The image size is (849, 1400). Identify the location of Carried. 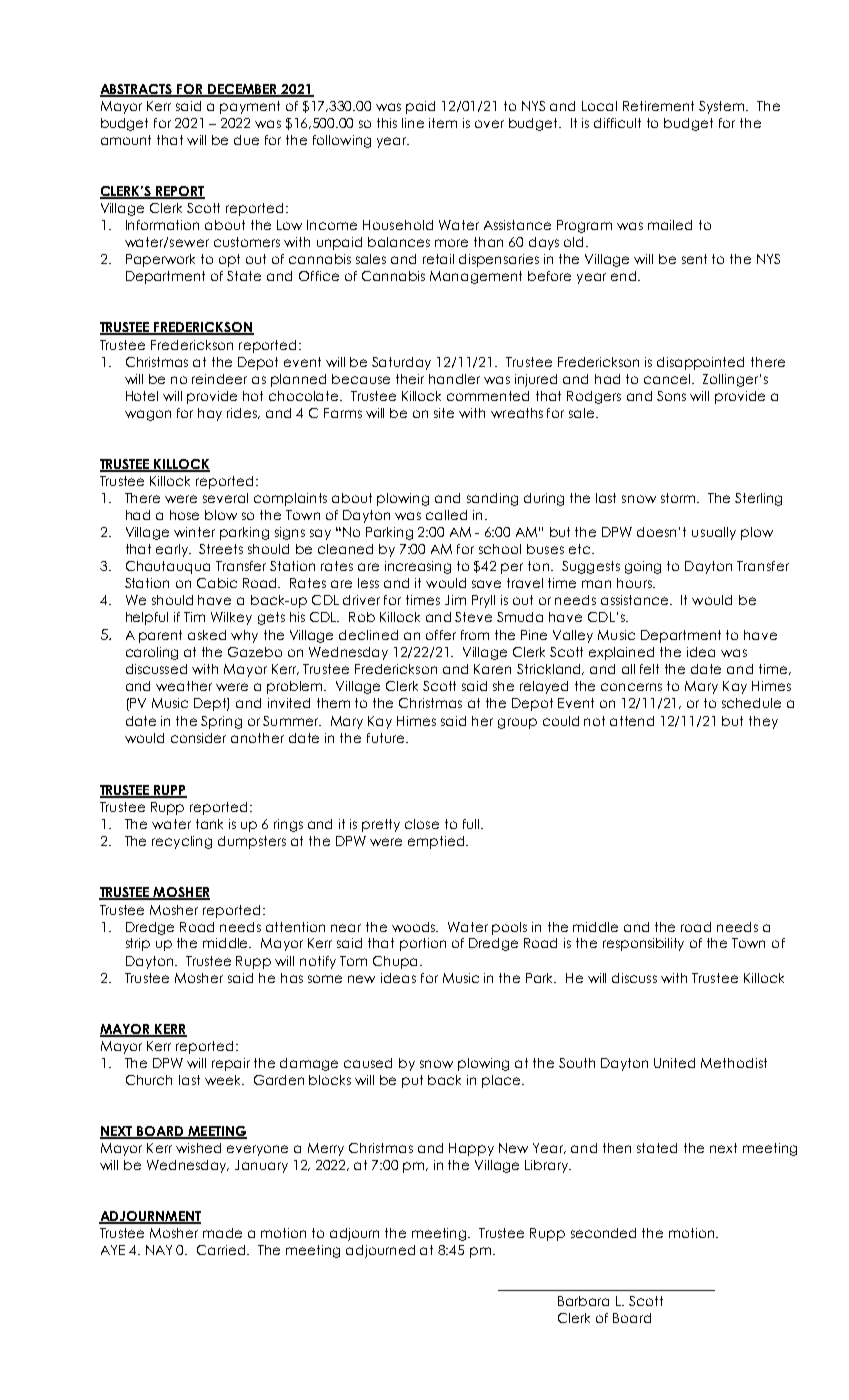
(223, 1250).
